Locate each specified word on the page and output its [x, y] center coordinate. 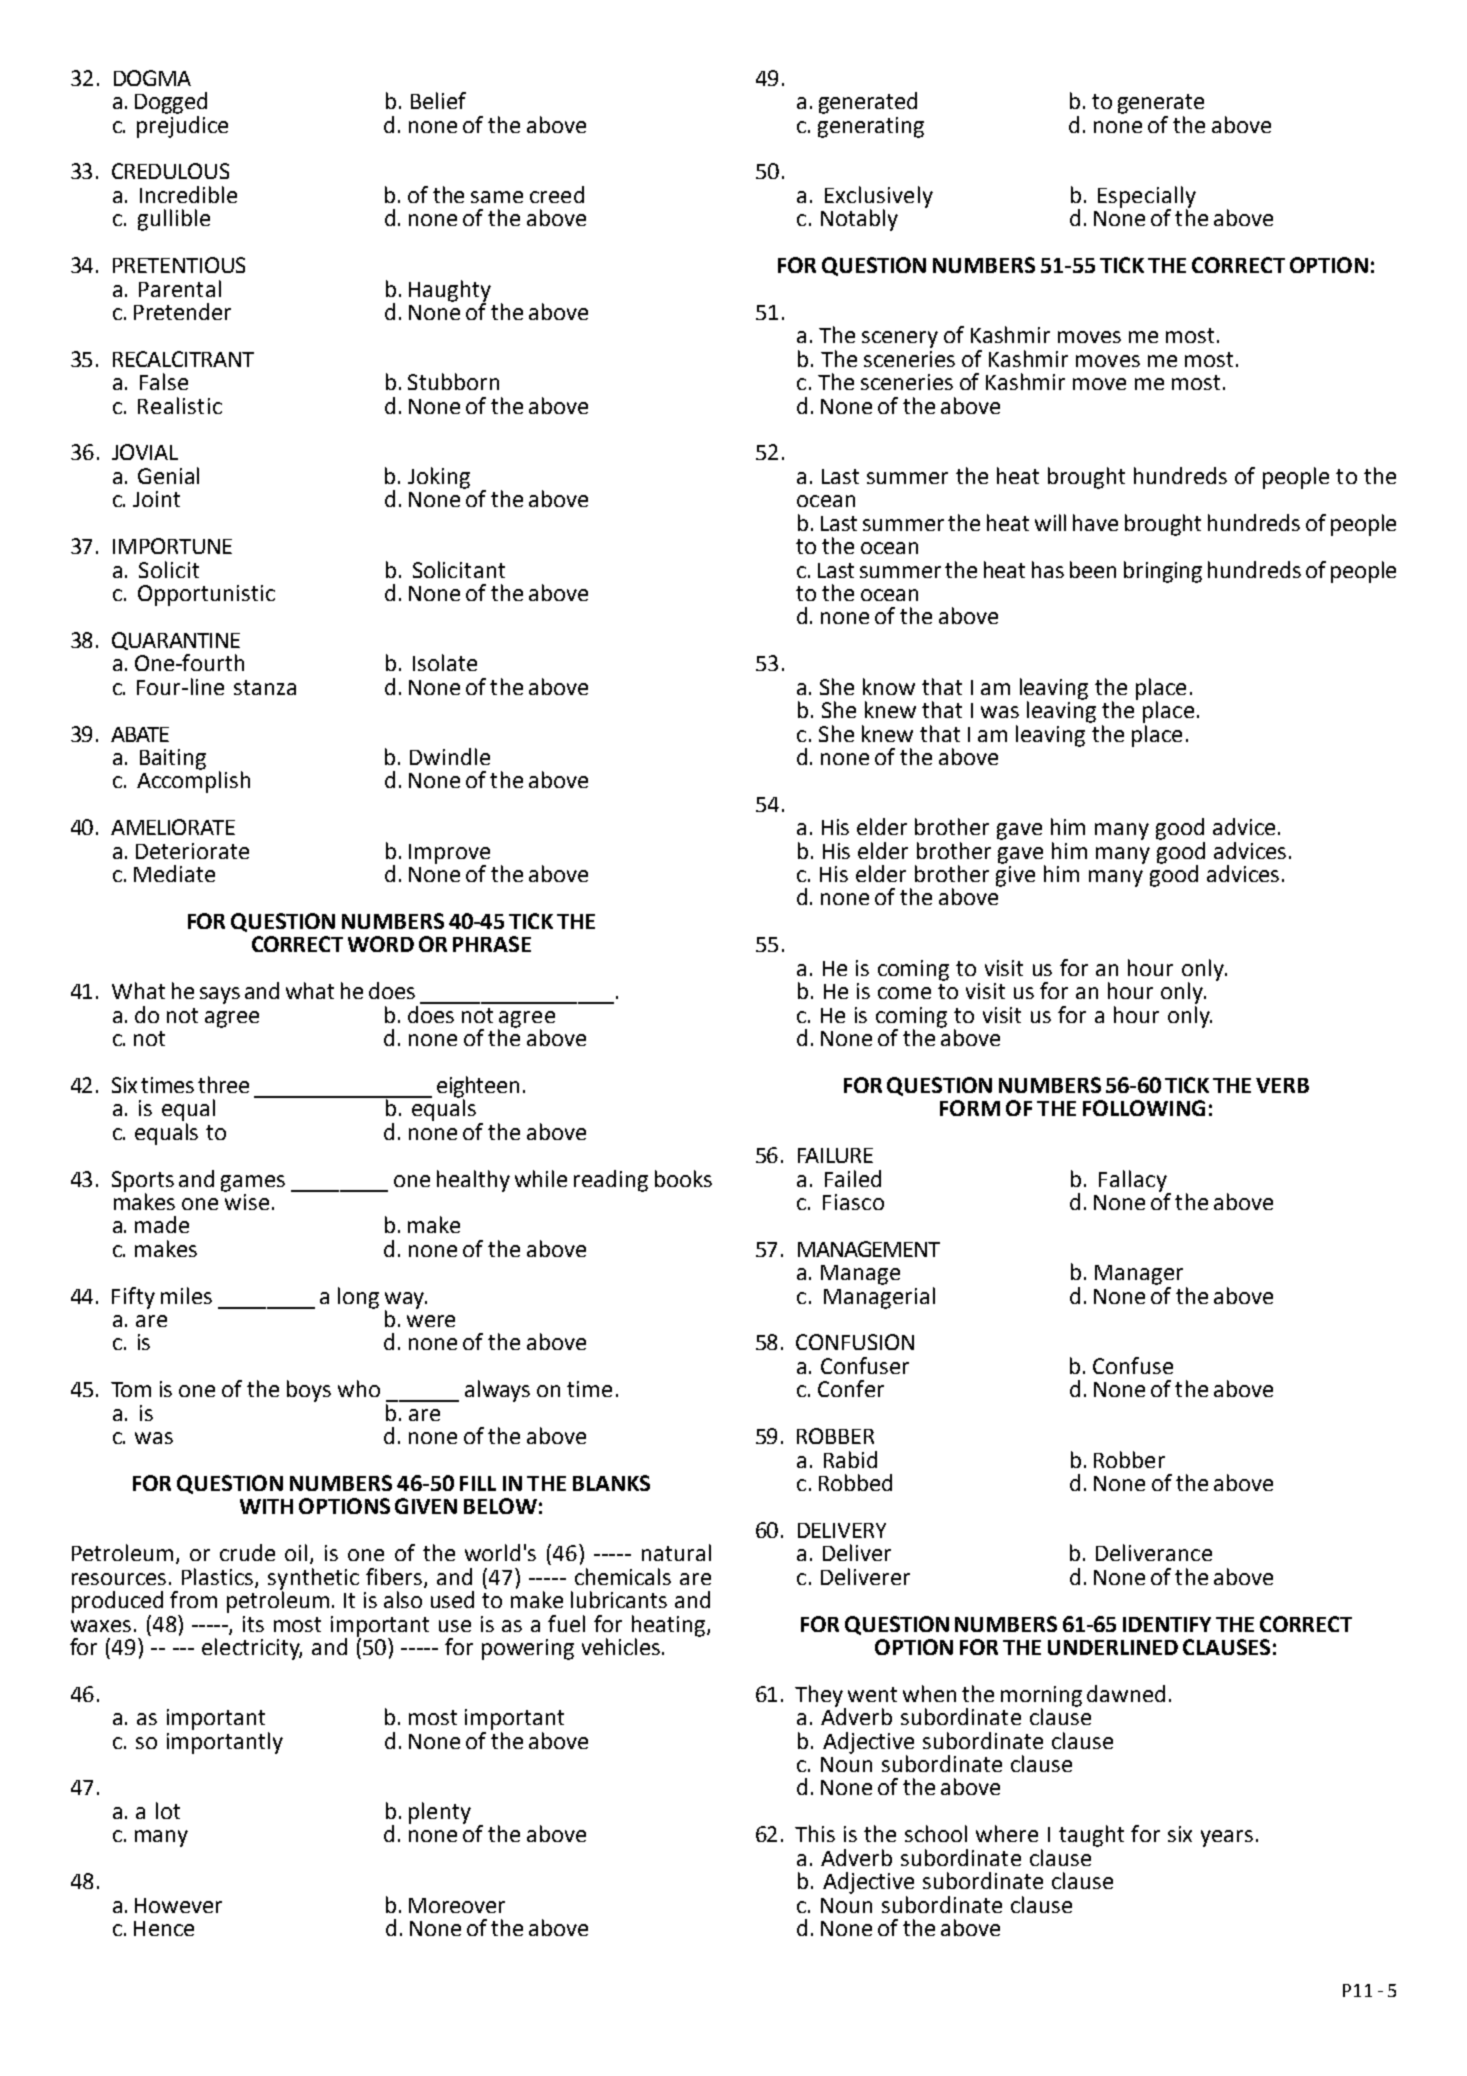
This [815, 1833]
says [220, 995]
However [178, 1905]
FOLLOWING [1144, 1108]
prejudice [182, 125]
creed [557, 194]
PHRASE [492, 944]
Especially [1147, 198]
